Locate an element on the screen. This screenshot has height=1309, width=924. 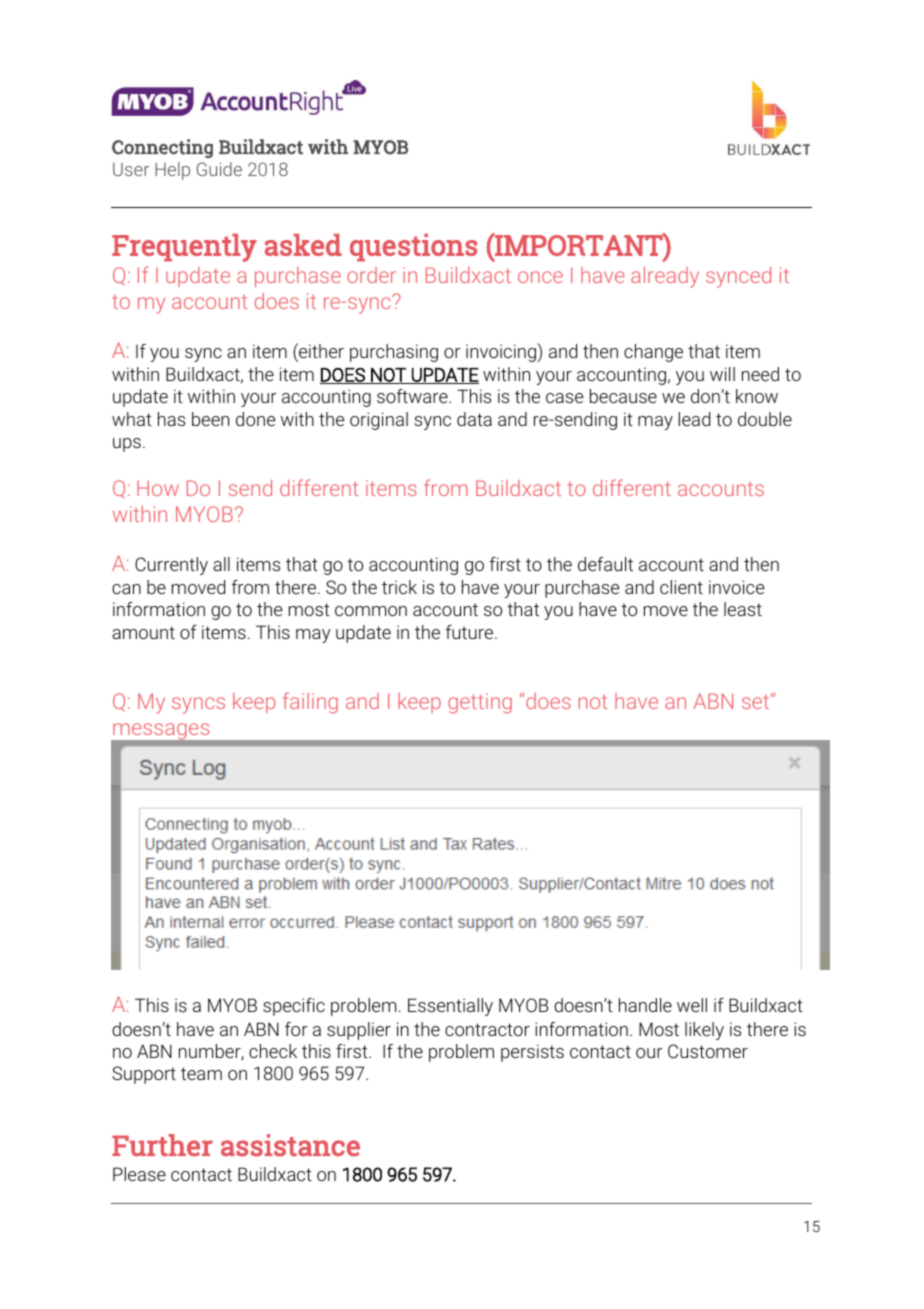
least is located at coordinates (743, 609).
